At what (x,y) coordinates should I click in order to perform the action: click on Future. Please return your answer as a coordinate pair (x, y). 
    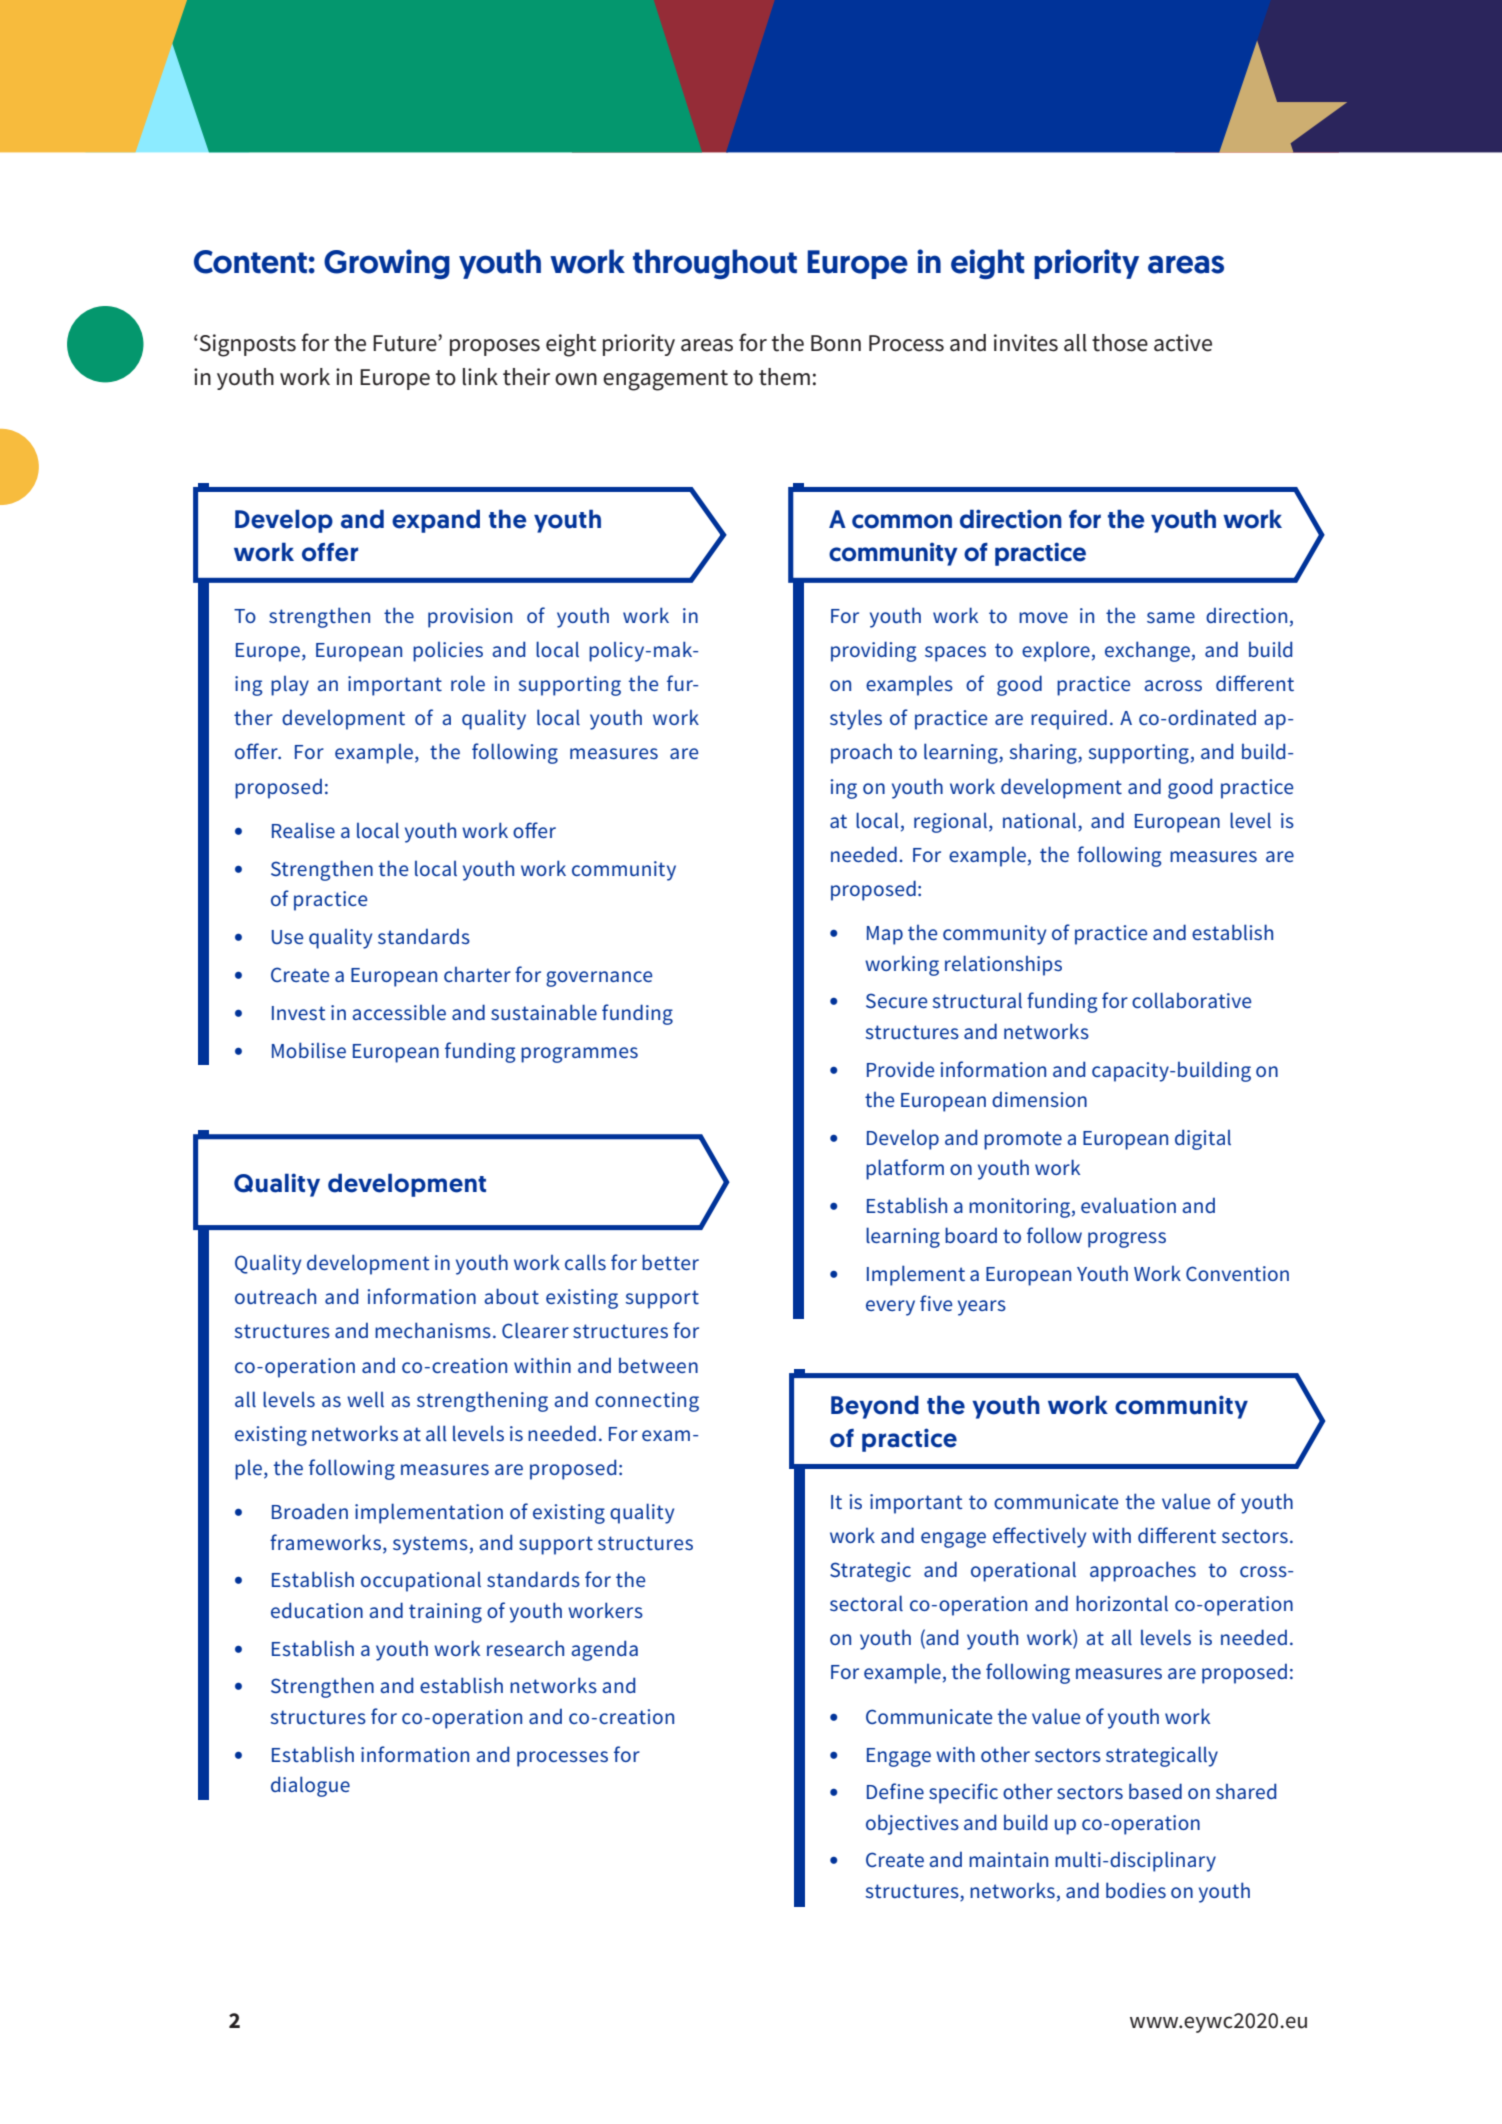
    Looking at the image, I should click on (406, 343).
